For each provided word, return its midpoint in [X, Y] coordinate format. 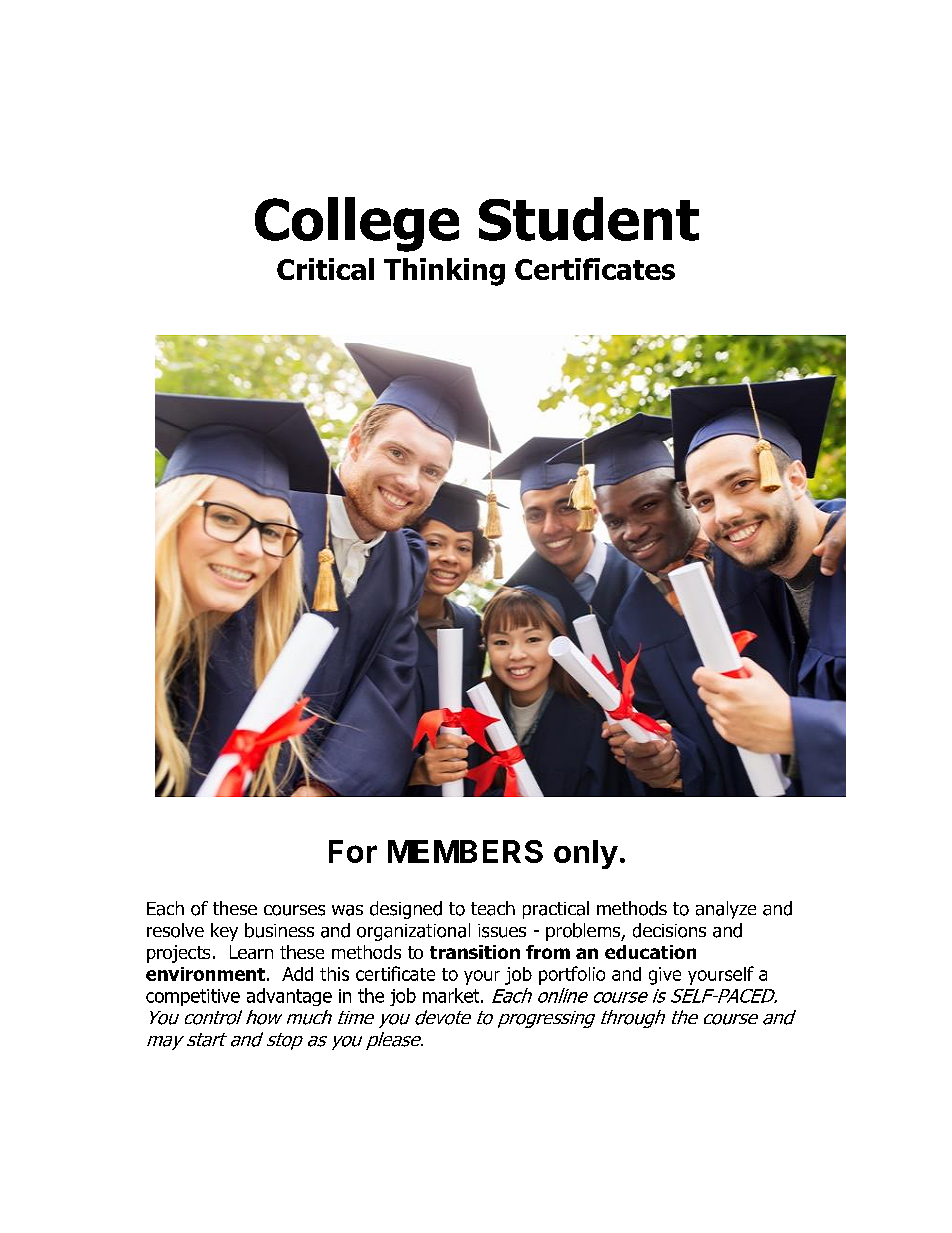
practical [556, 910]
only [586, 854]
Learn [251, 952]
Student [589, 219]
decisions [669, 930]
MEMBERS [465, 851]
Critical [325, 269]
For [353, 851]
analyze [726, 910]
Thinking [444, 272]
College [357, 224]
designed [406, 910]
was [347, 910]
